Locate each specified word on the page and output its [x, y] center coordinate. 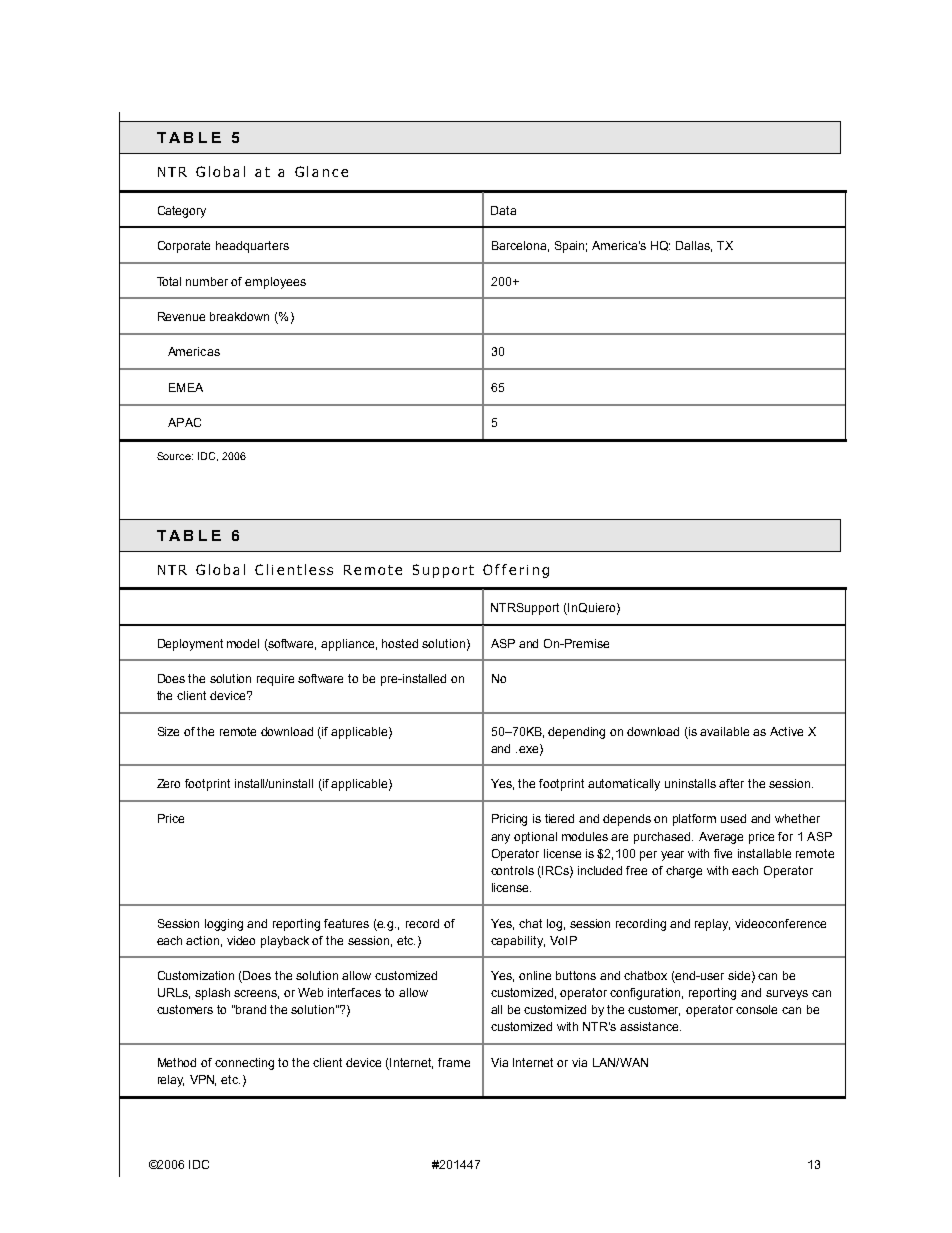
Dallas [694, 246]
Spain [571, 247]
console [756, 1009]
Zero [168, 783]
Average [721, 838]
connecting [244, 1064]
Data [503, 210]
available [724, 731]
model [243, 643]
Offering [516, 571]
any [500, 839]
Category [182, 212]
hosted [400, 643]
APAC [184, 422]
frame [454, 1062]
